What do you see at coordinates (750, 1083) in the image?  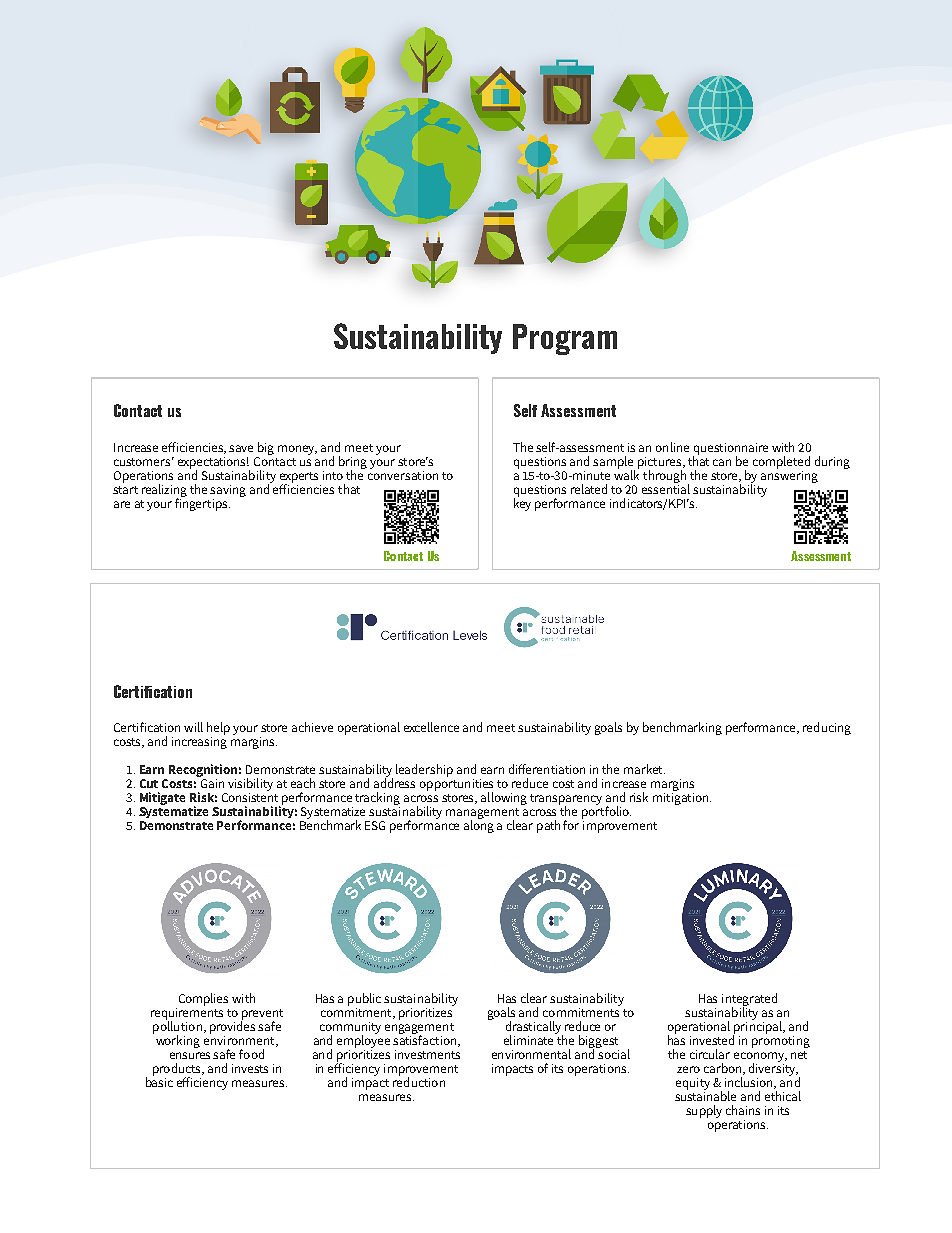 I see `inclusion` at bounding box center [750, 1083].
